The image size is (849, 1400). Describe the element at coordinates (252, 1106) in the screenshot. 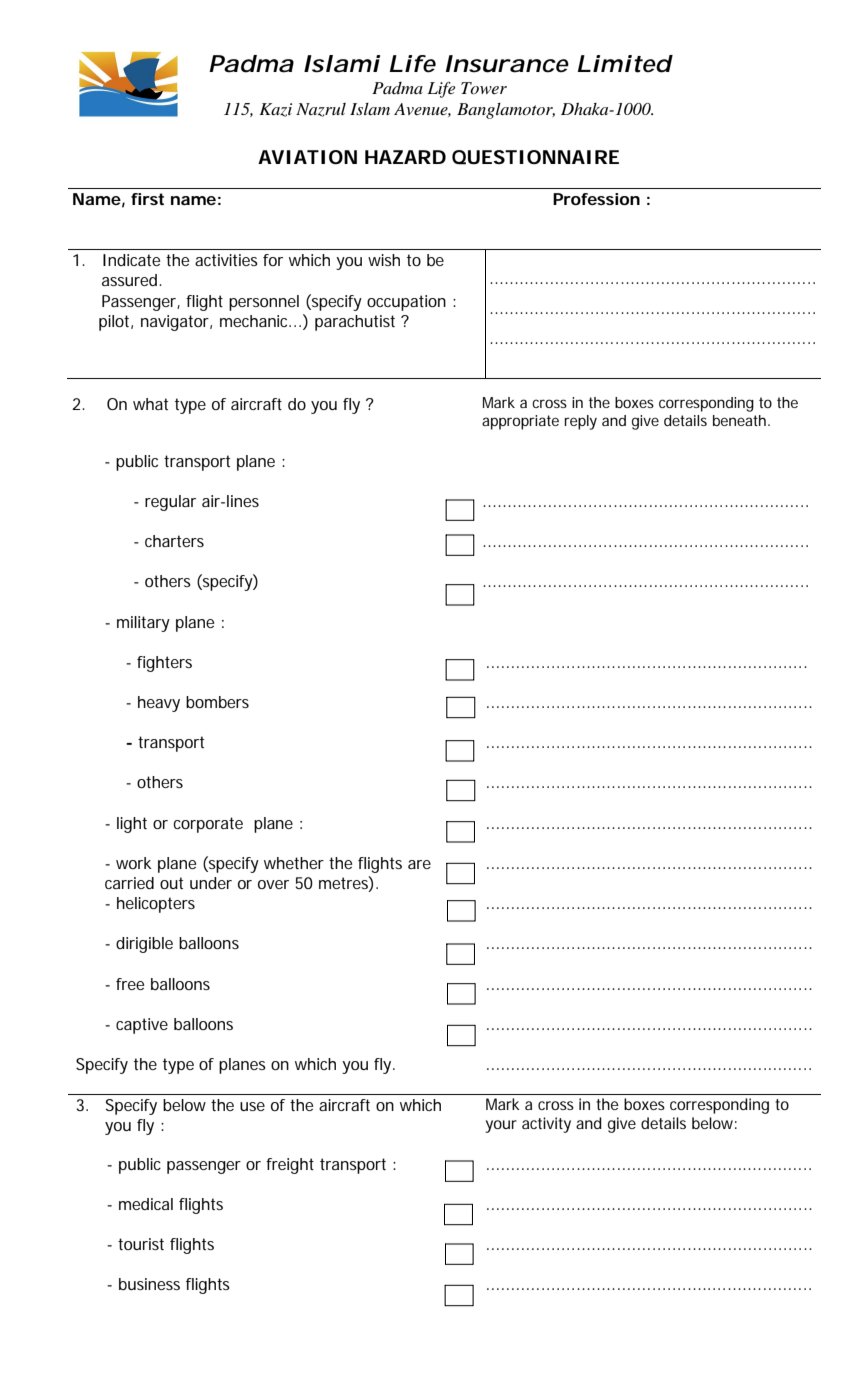

I see `use` at that location.
